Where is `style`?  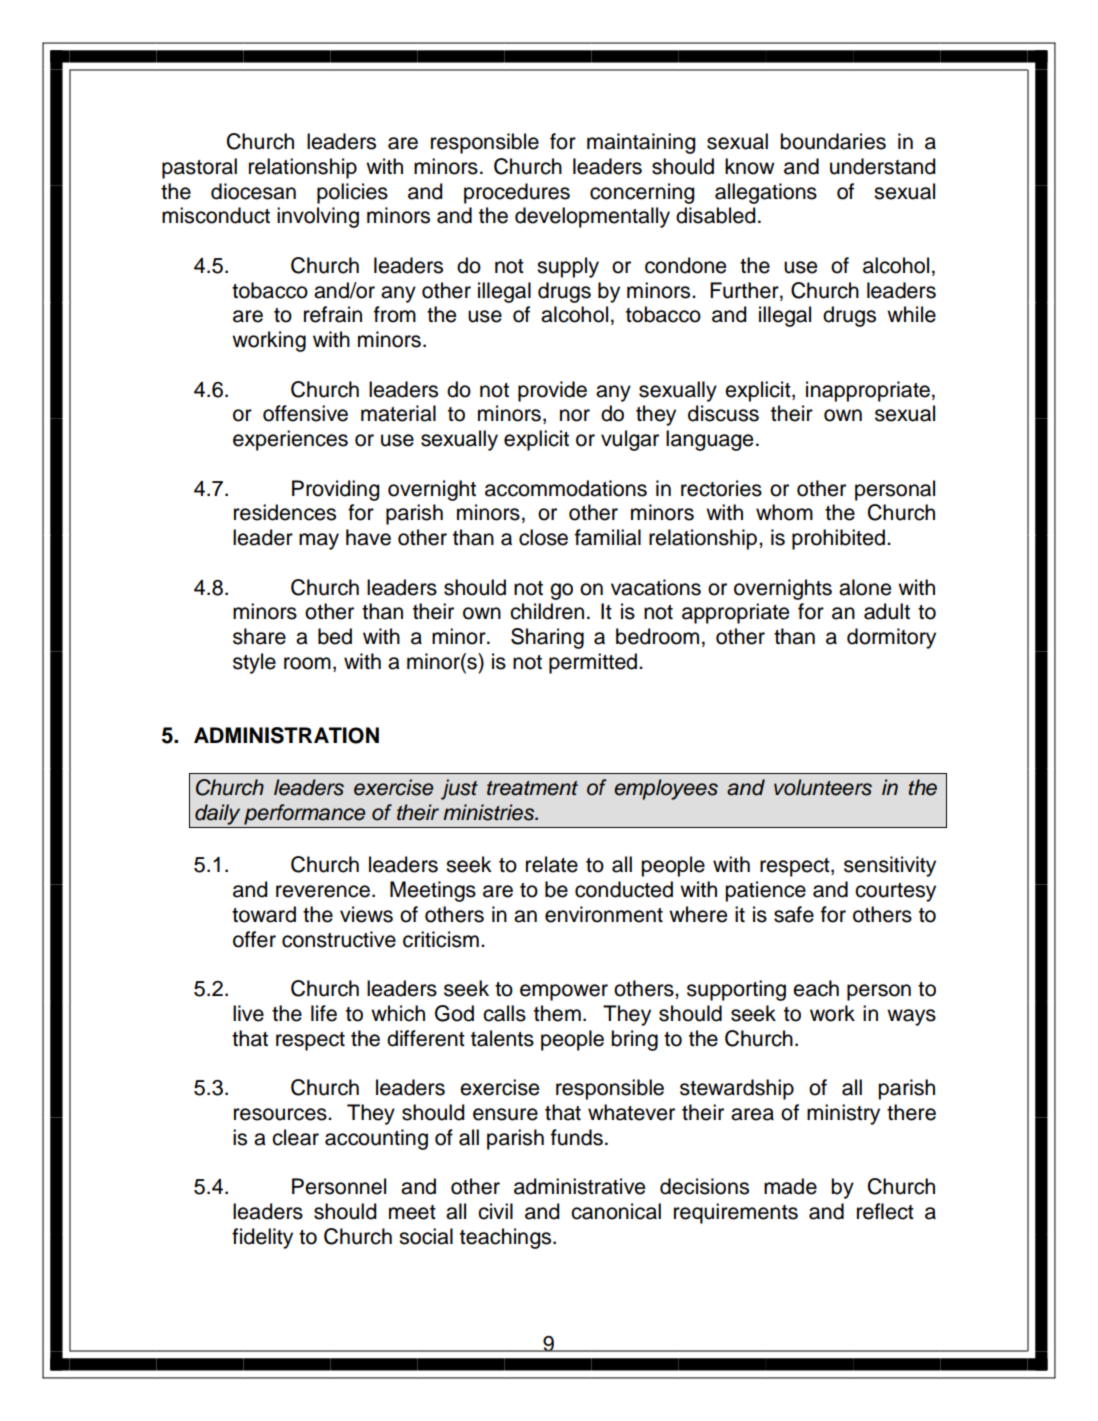
style is located at coordinates (254, 663).
